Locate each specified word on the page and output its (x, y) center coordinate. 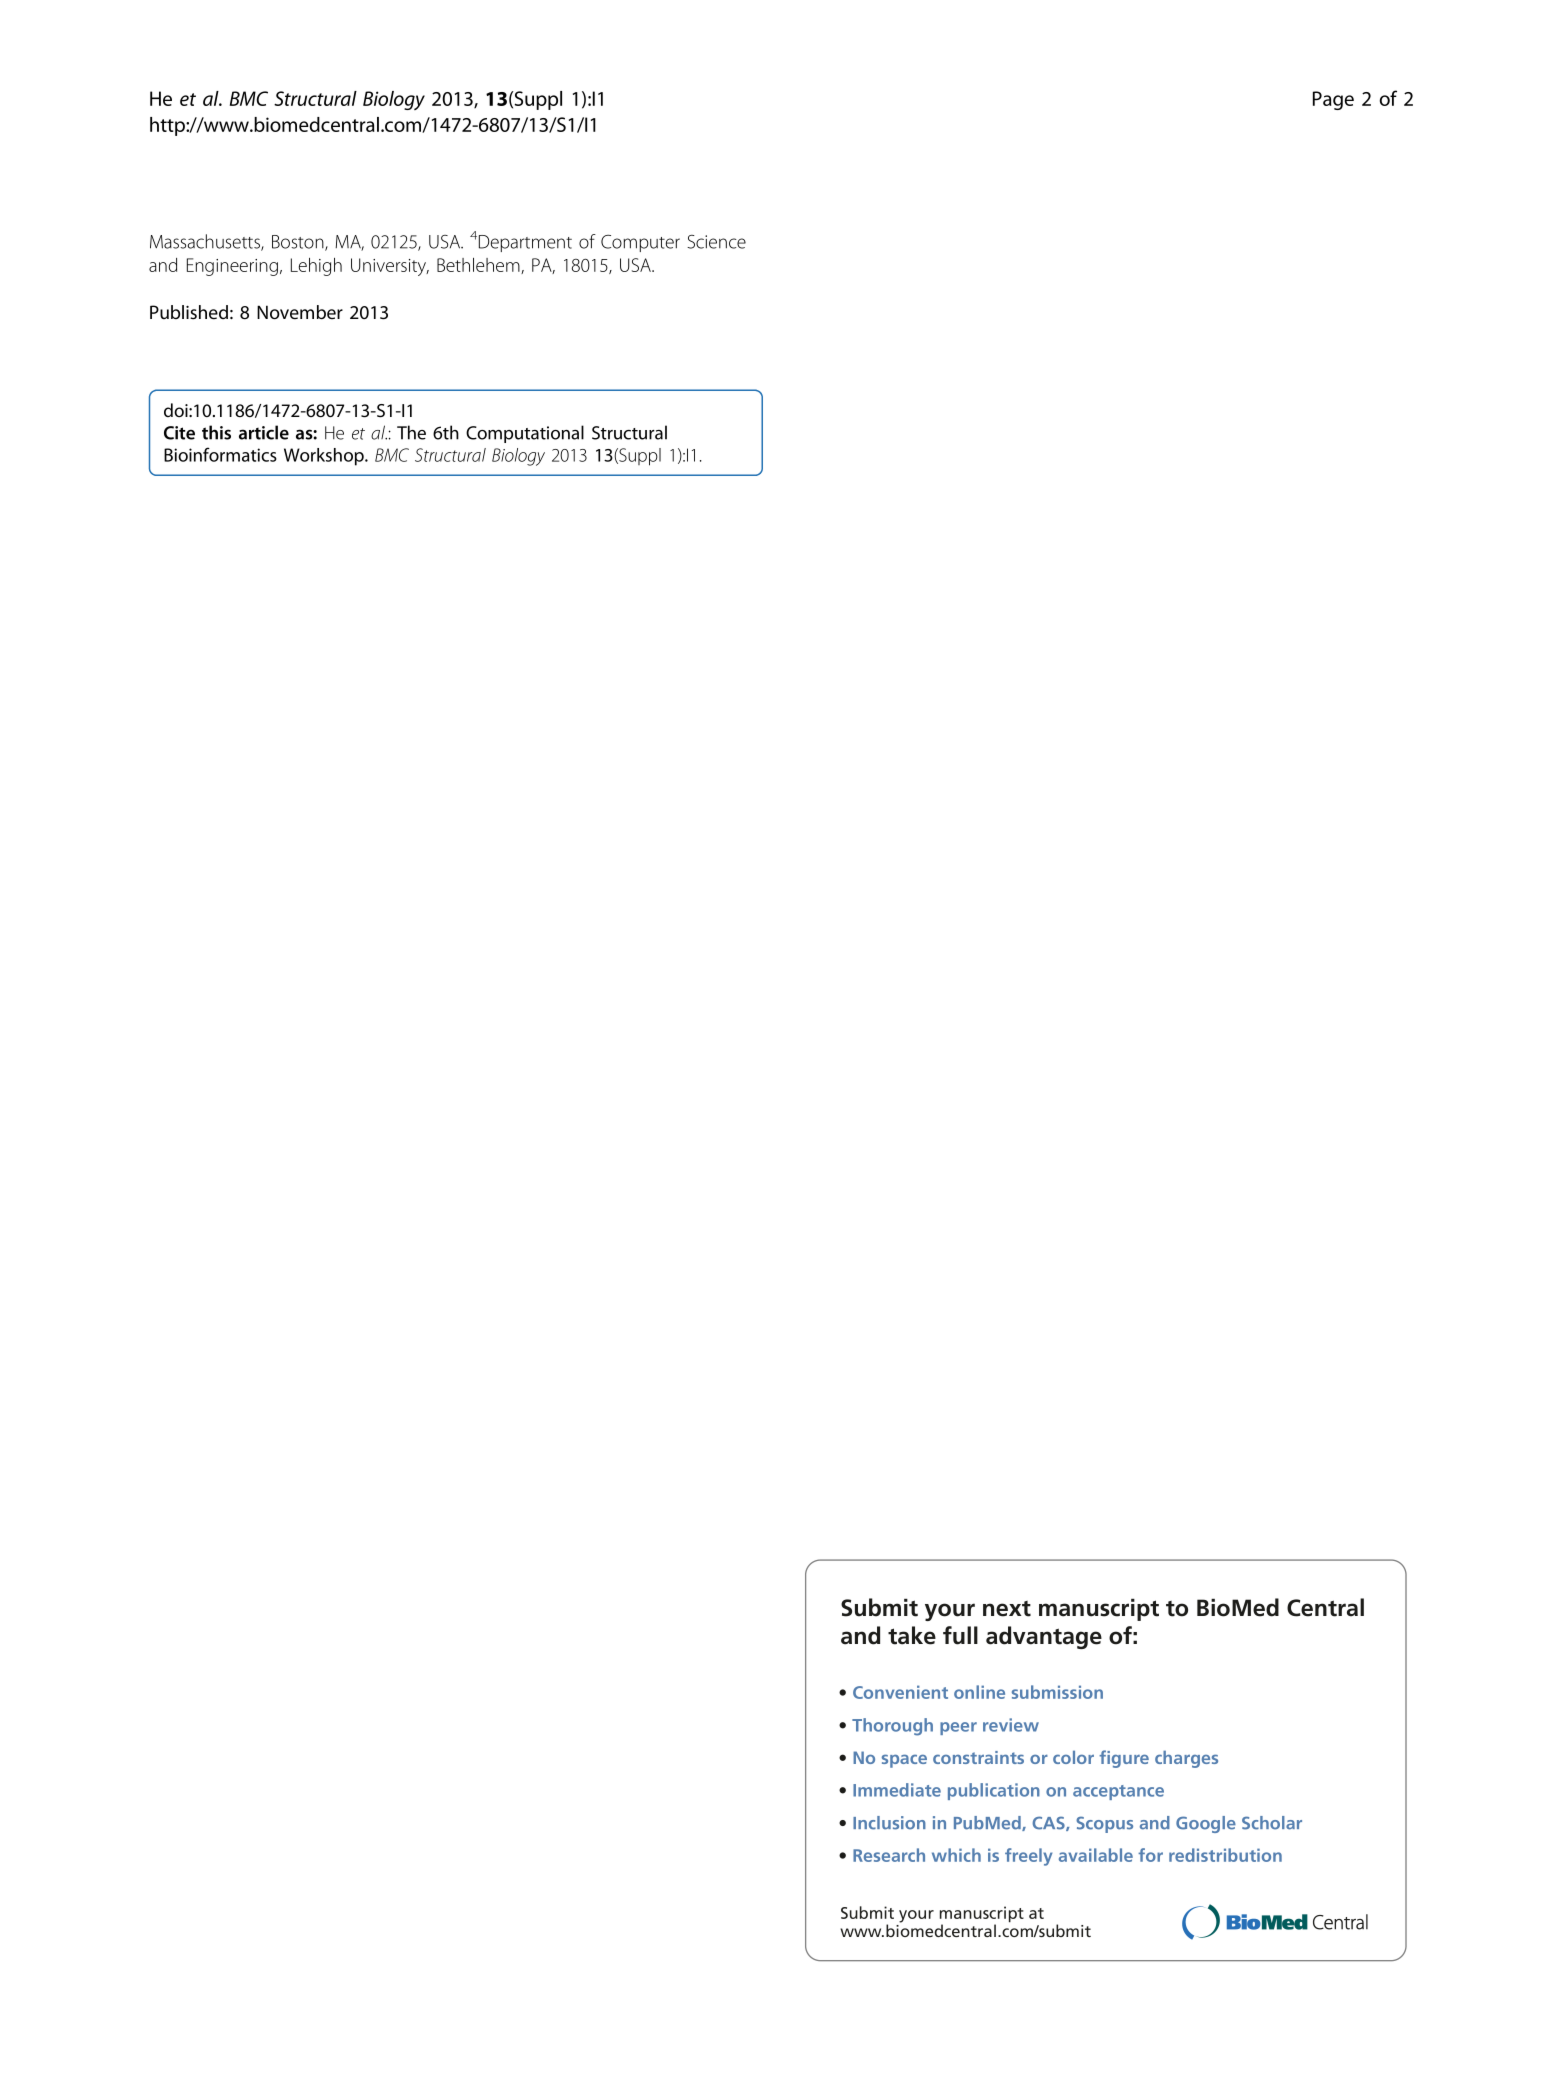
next (1007, 1609)
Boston (299, 243)
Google (1206, 1824)
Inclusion (889, 1823)
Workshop (325, 457)
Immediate (897, 1790)
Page (1333, 100)
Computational (525, 434)
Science (716, 242)
